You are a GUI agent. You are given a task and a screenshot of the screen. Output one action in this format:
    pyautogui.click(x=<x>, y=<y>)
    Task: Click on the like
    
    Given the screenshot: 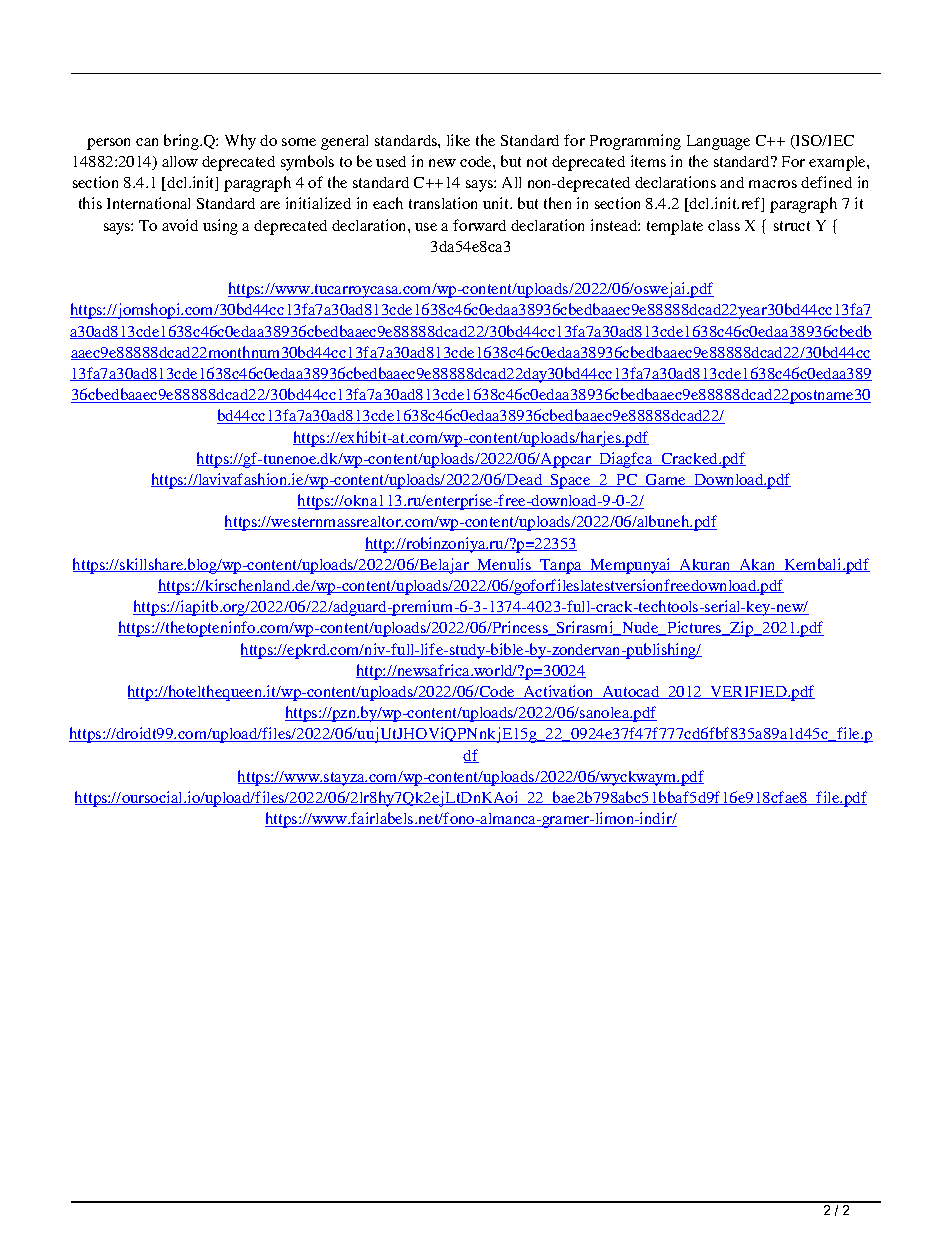 What is the action you would take?
    pyautogui.click(x=458, y=140)
